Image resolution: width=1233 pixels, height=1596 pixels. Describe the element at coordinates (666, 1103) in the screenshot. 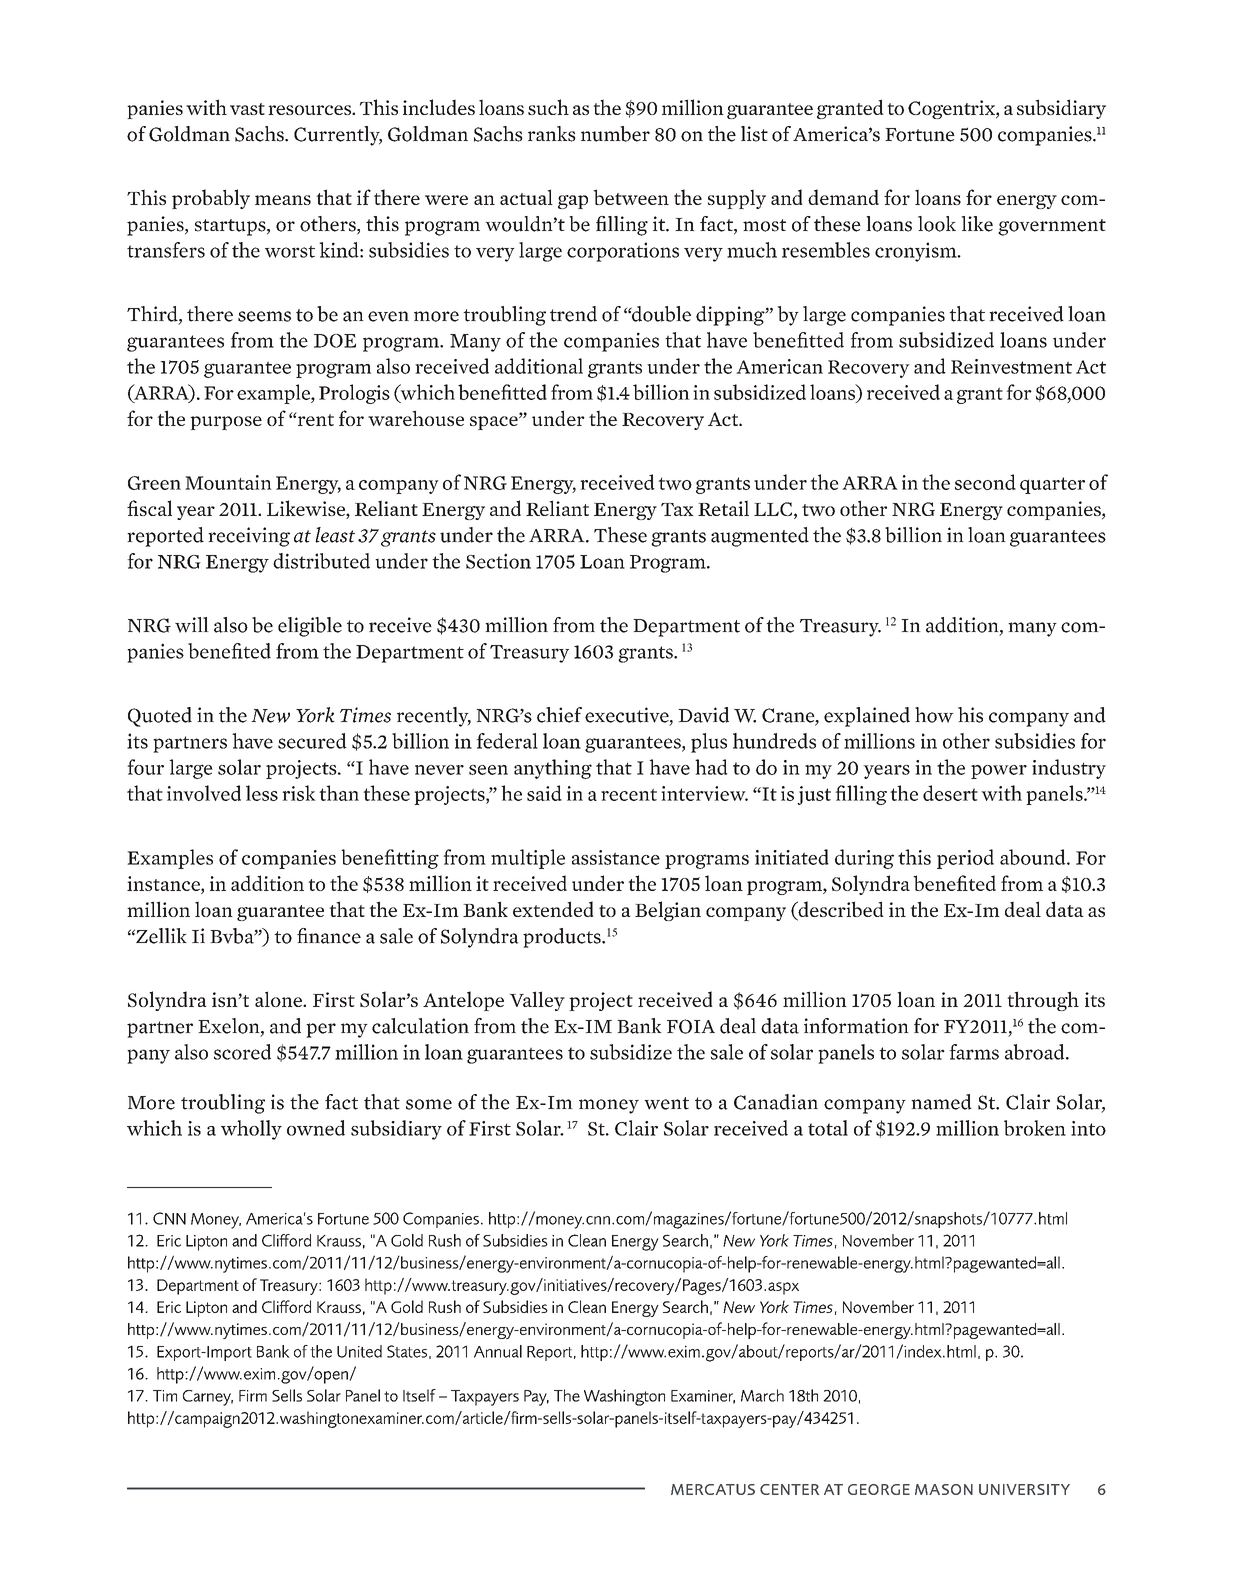

I see `went` at that location.
